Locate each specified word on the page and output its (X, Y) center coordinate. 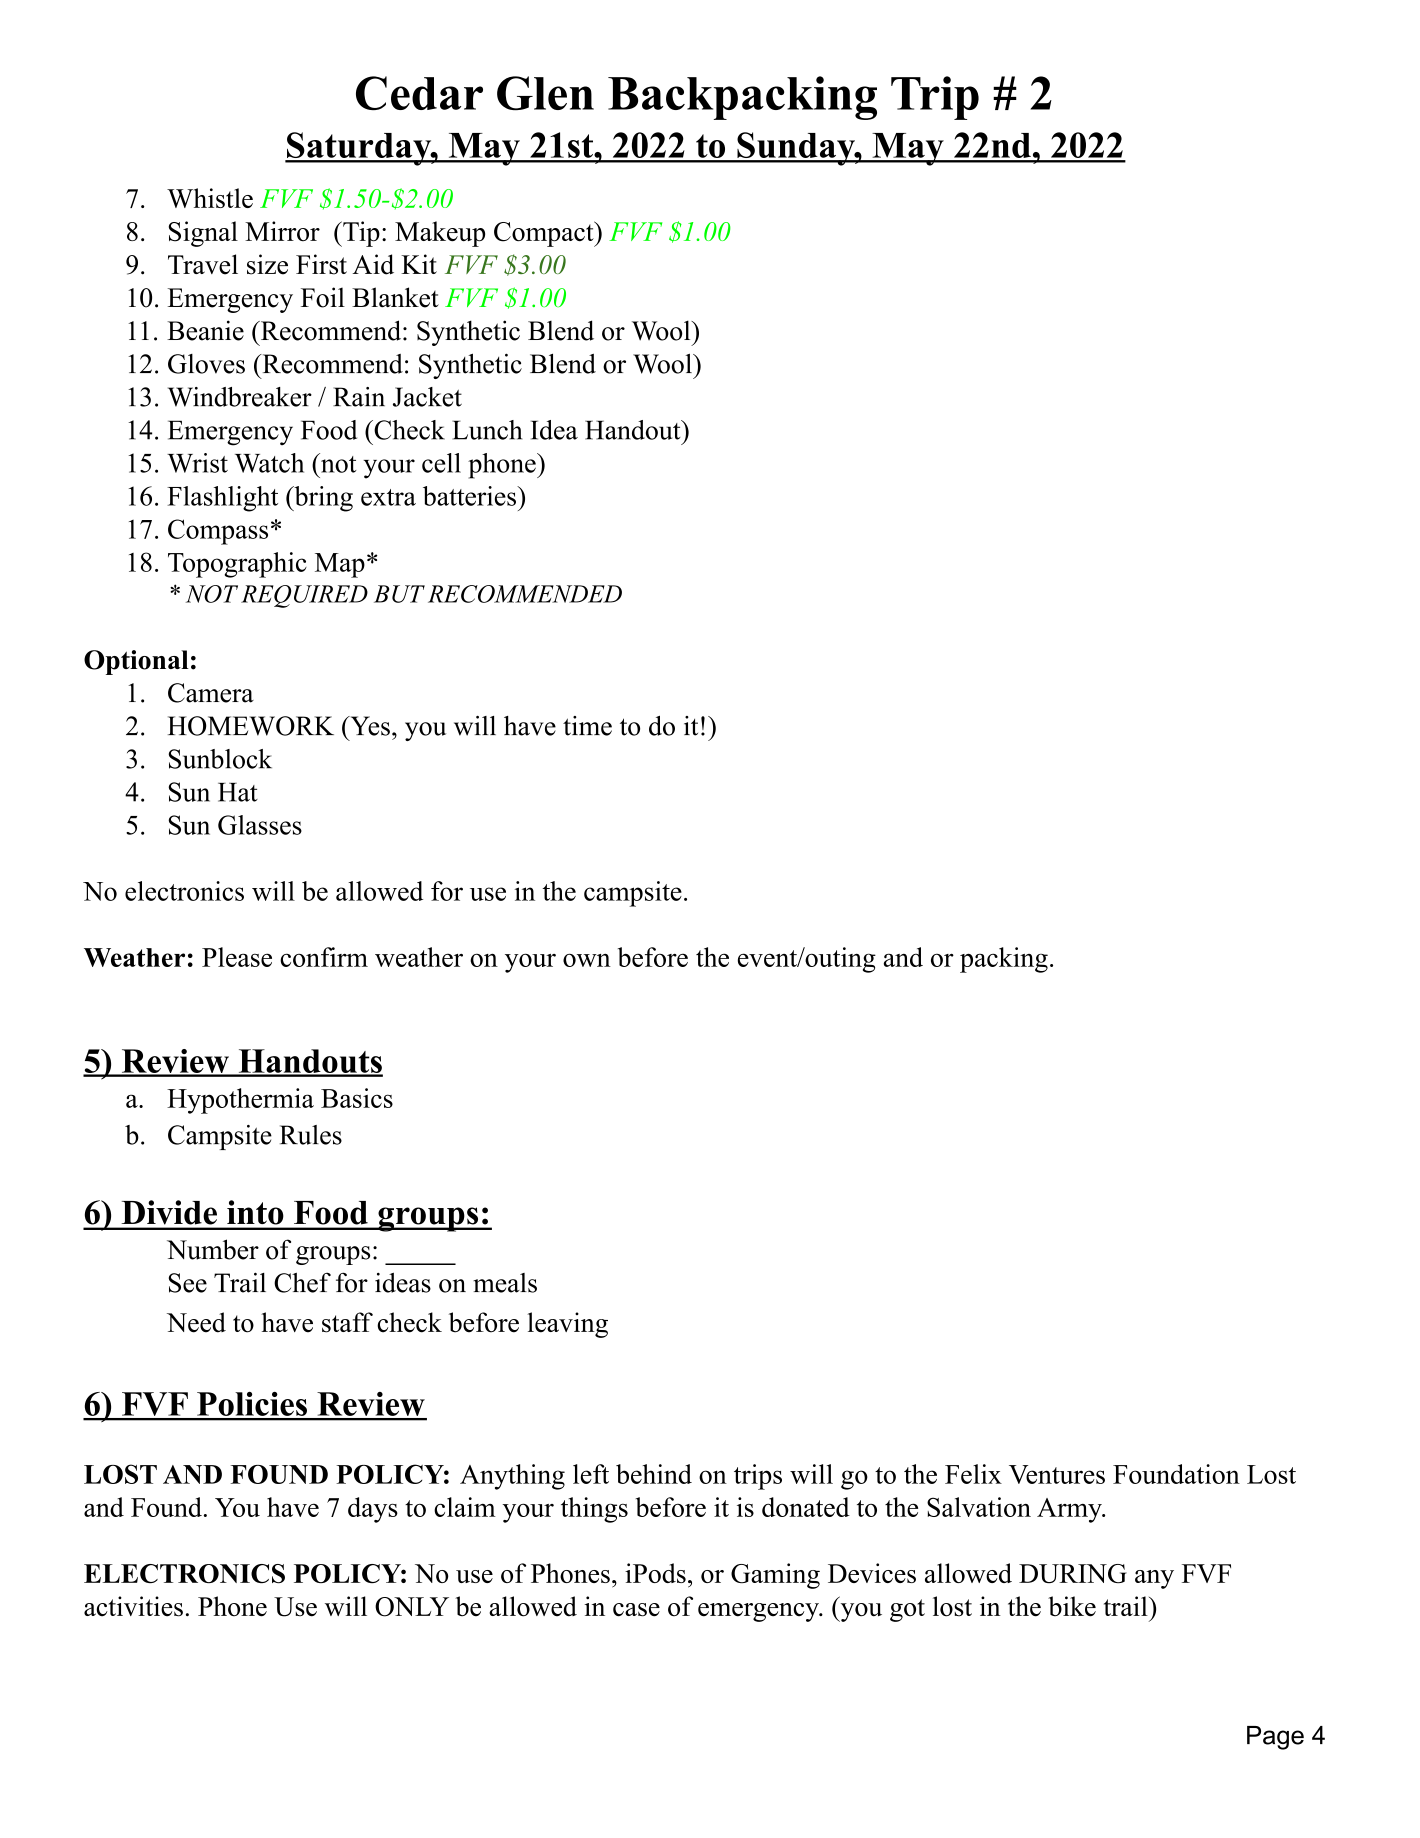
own (587, 960)
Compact (545, 234)
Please (237, 957)
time (587, 726)
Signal (203, 234)
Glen (545, 93)
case (636, 1610)
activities (133, 1606)
